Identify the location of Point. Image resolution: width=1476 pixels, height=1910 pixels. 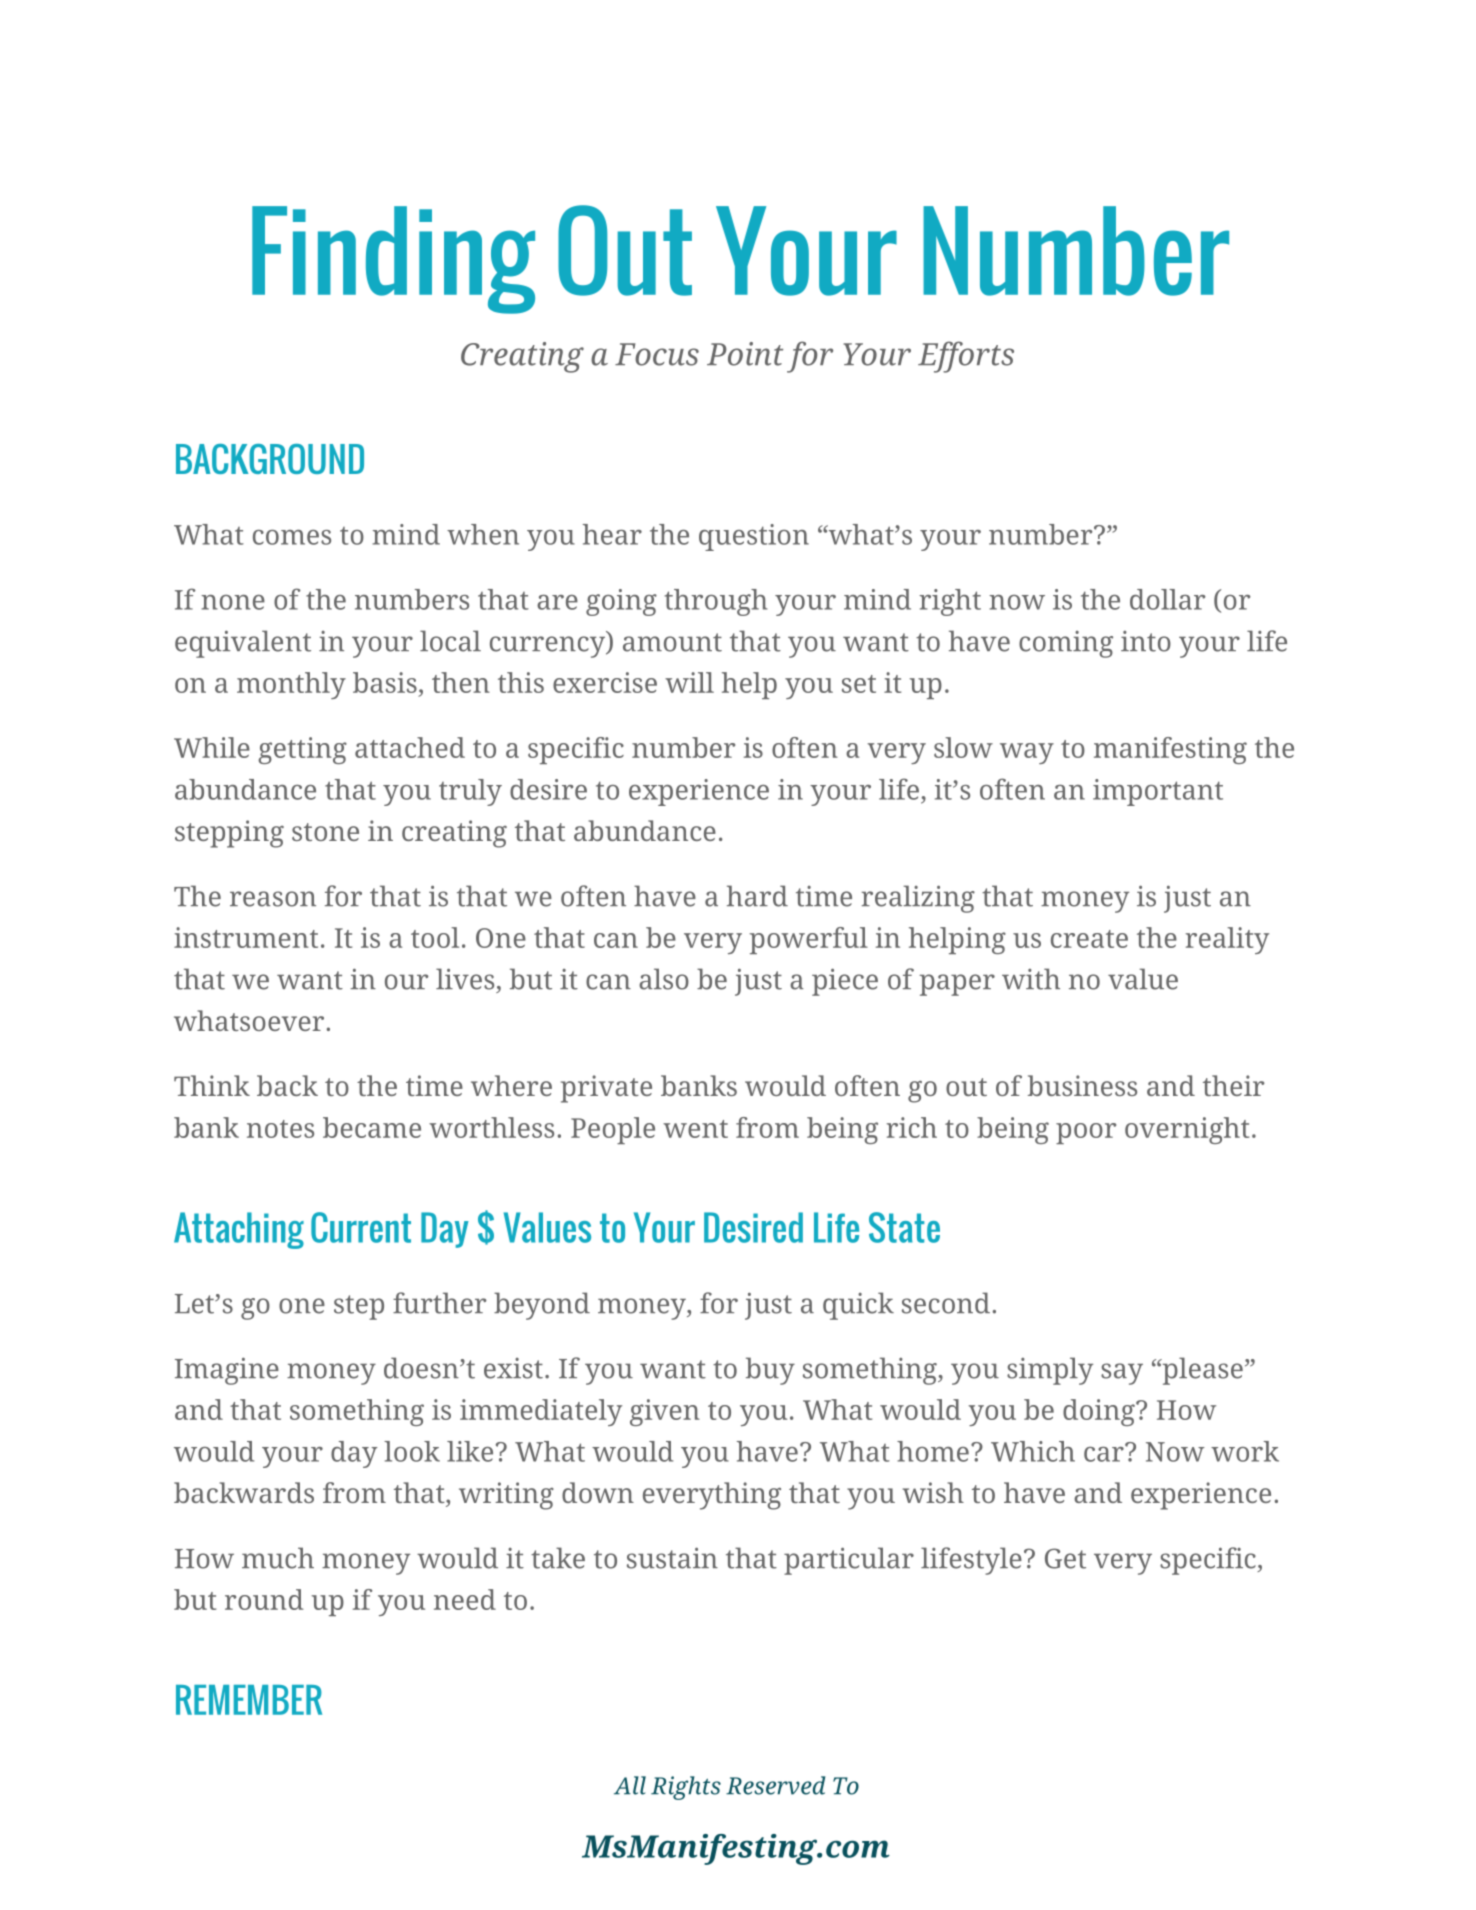
(745, 354).
